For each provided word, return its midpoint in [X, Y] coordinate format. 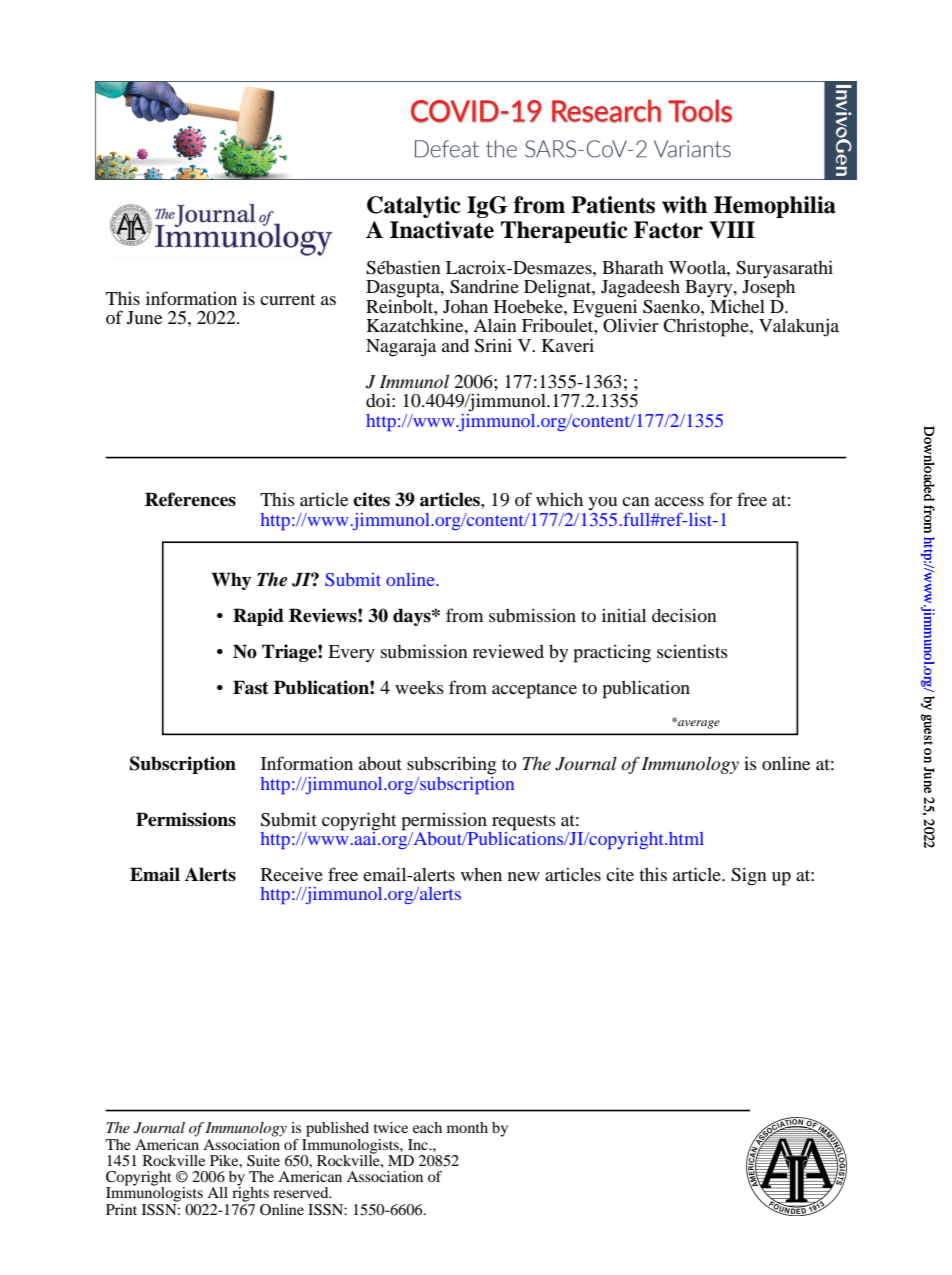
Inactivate [442, 230]
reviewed [508, 651]
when [481, 874]
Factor [668, 230]
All [217, 1192]
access [679, 501]
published [337, 1129]
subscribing [451, 765]
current [287, 299]
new [524, 876]
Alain [495, 325]
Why [231, 581]
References [190, 499]
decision [684, 615]
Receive [292, 874]
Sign [749, 876]
